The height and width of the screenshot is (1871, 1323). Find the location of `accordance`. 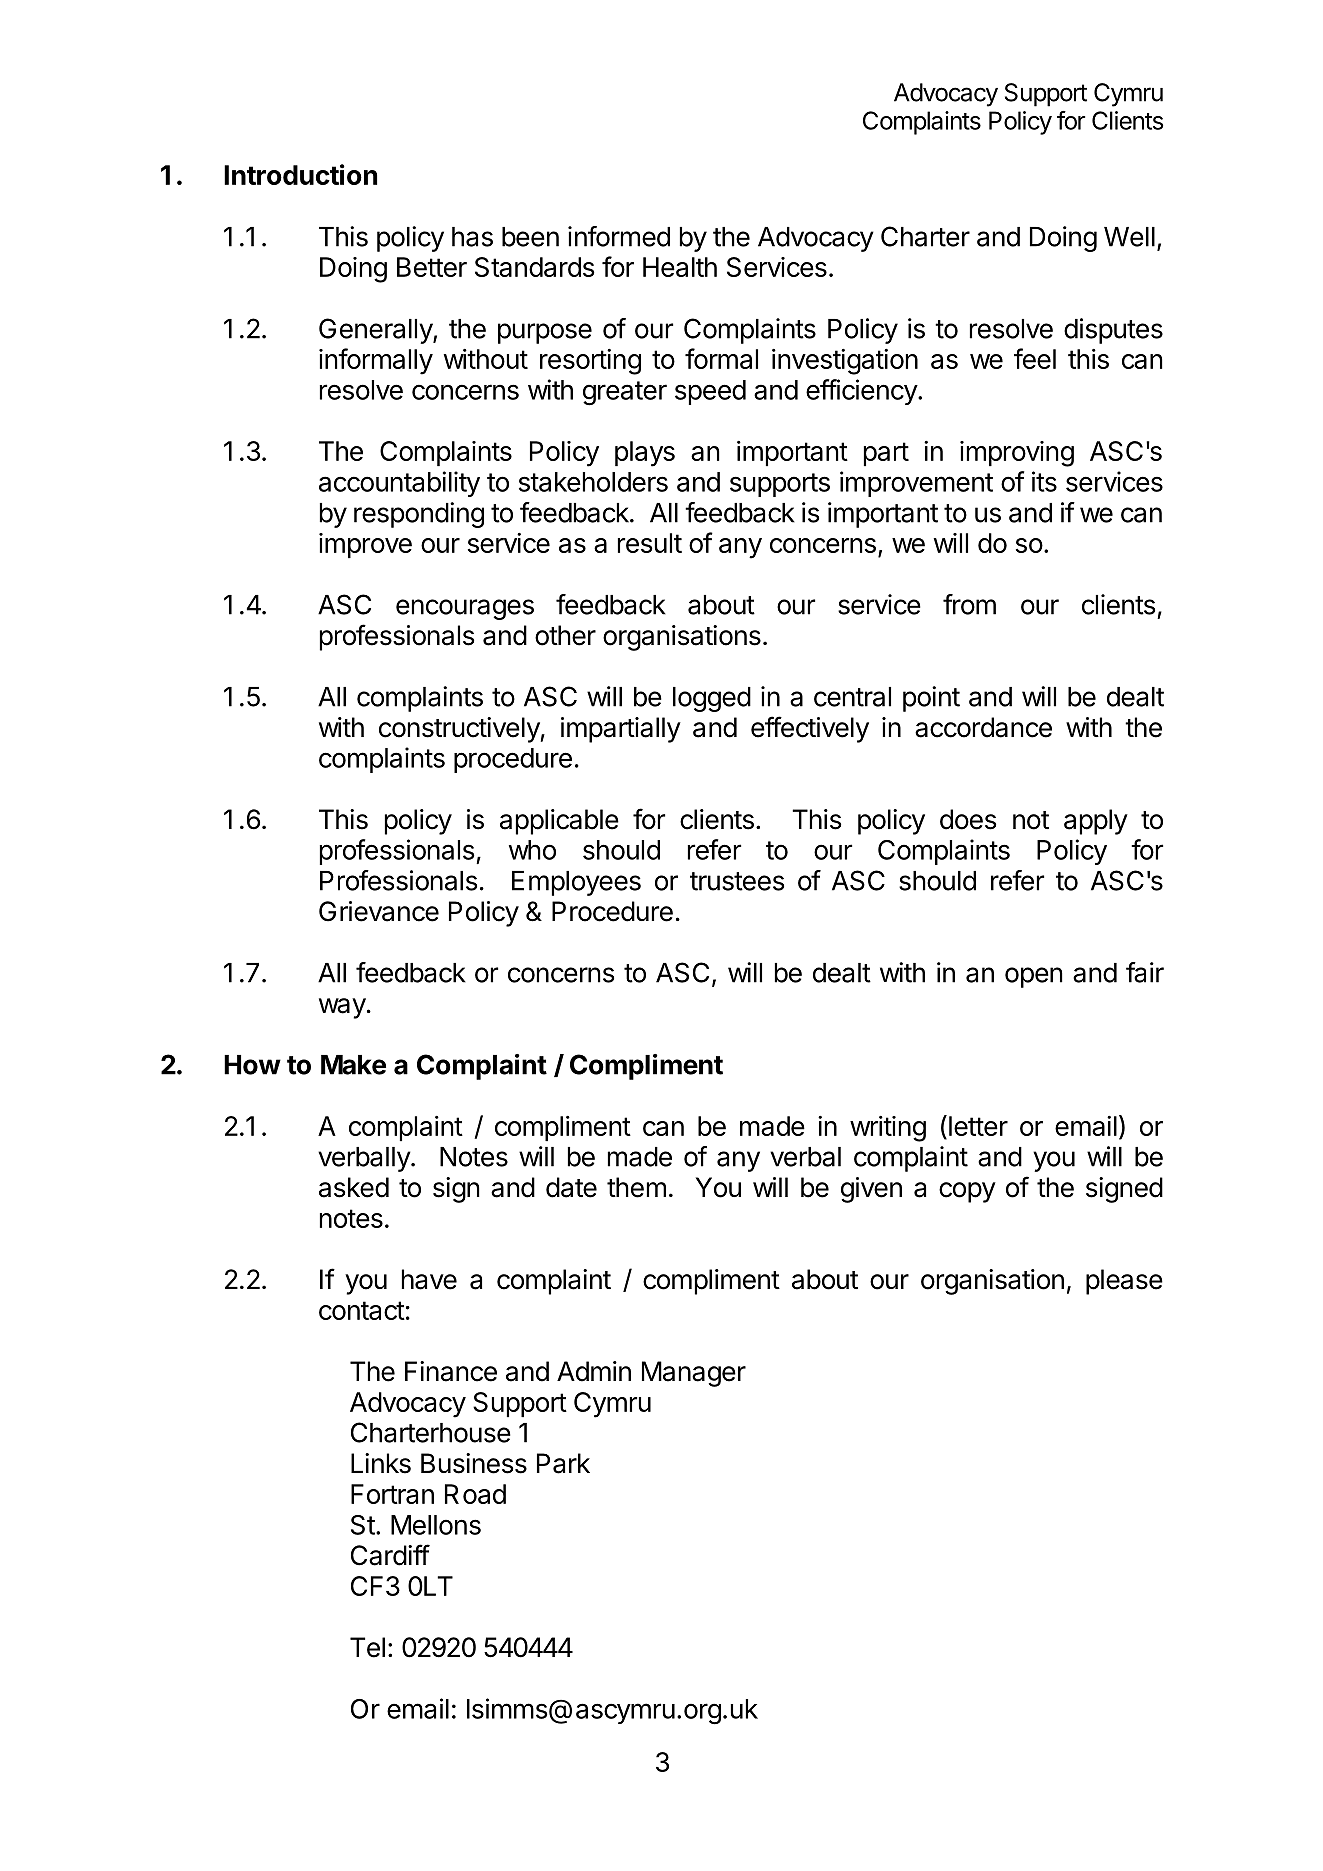

accordance is located at coordinates (983, 727).
